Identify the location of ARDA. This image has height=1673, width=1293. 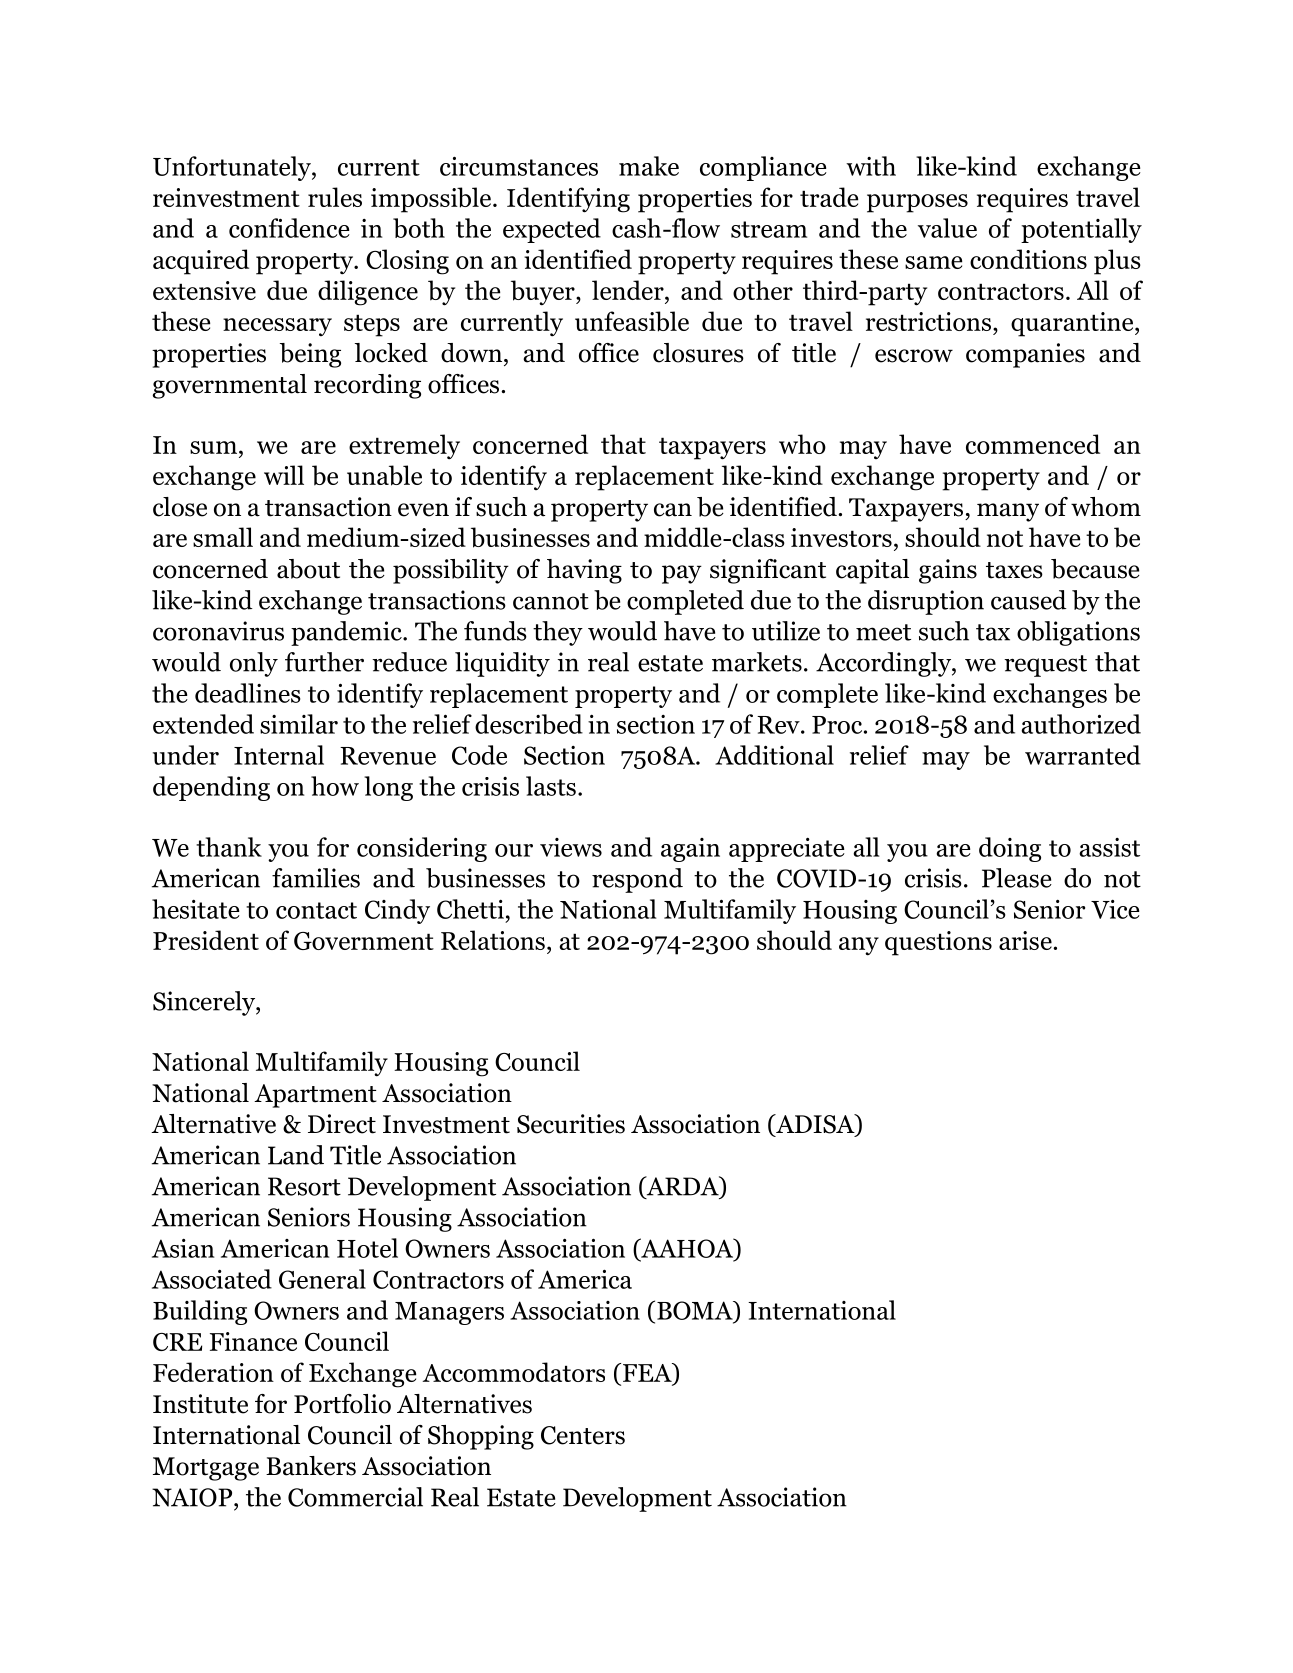
(682, 1187).
